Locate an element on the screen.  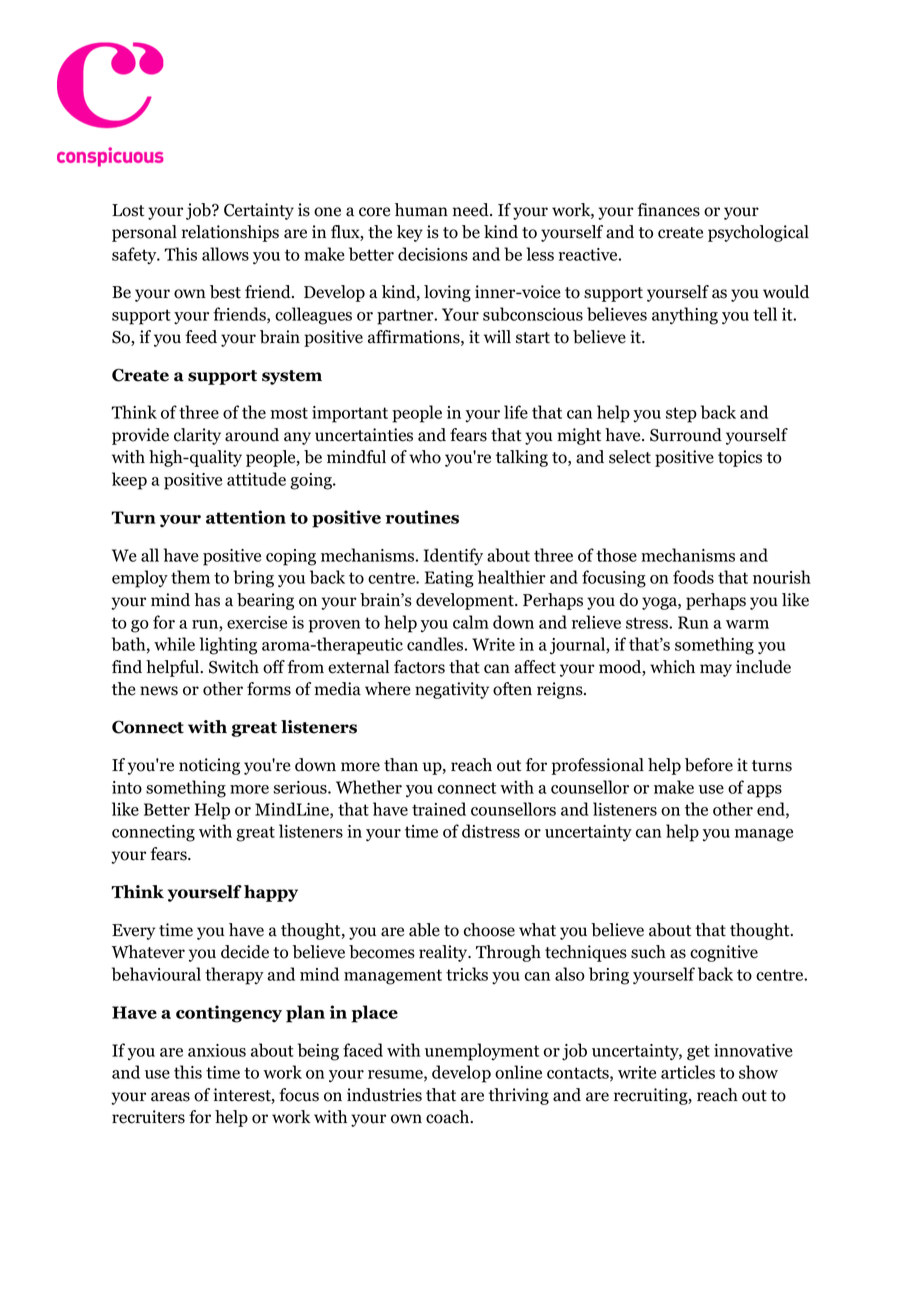
cognitive is located at coordinates (724, 953).
